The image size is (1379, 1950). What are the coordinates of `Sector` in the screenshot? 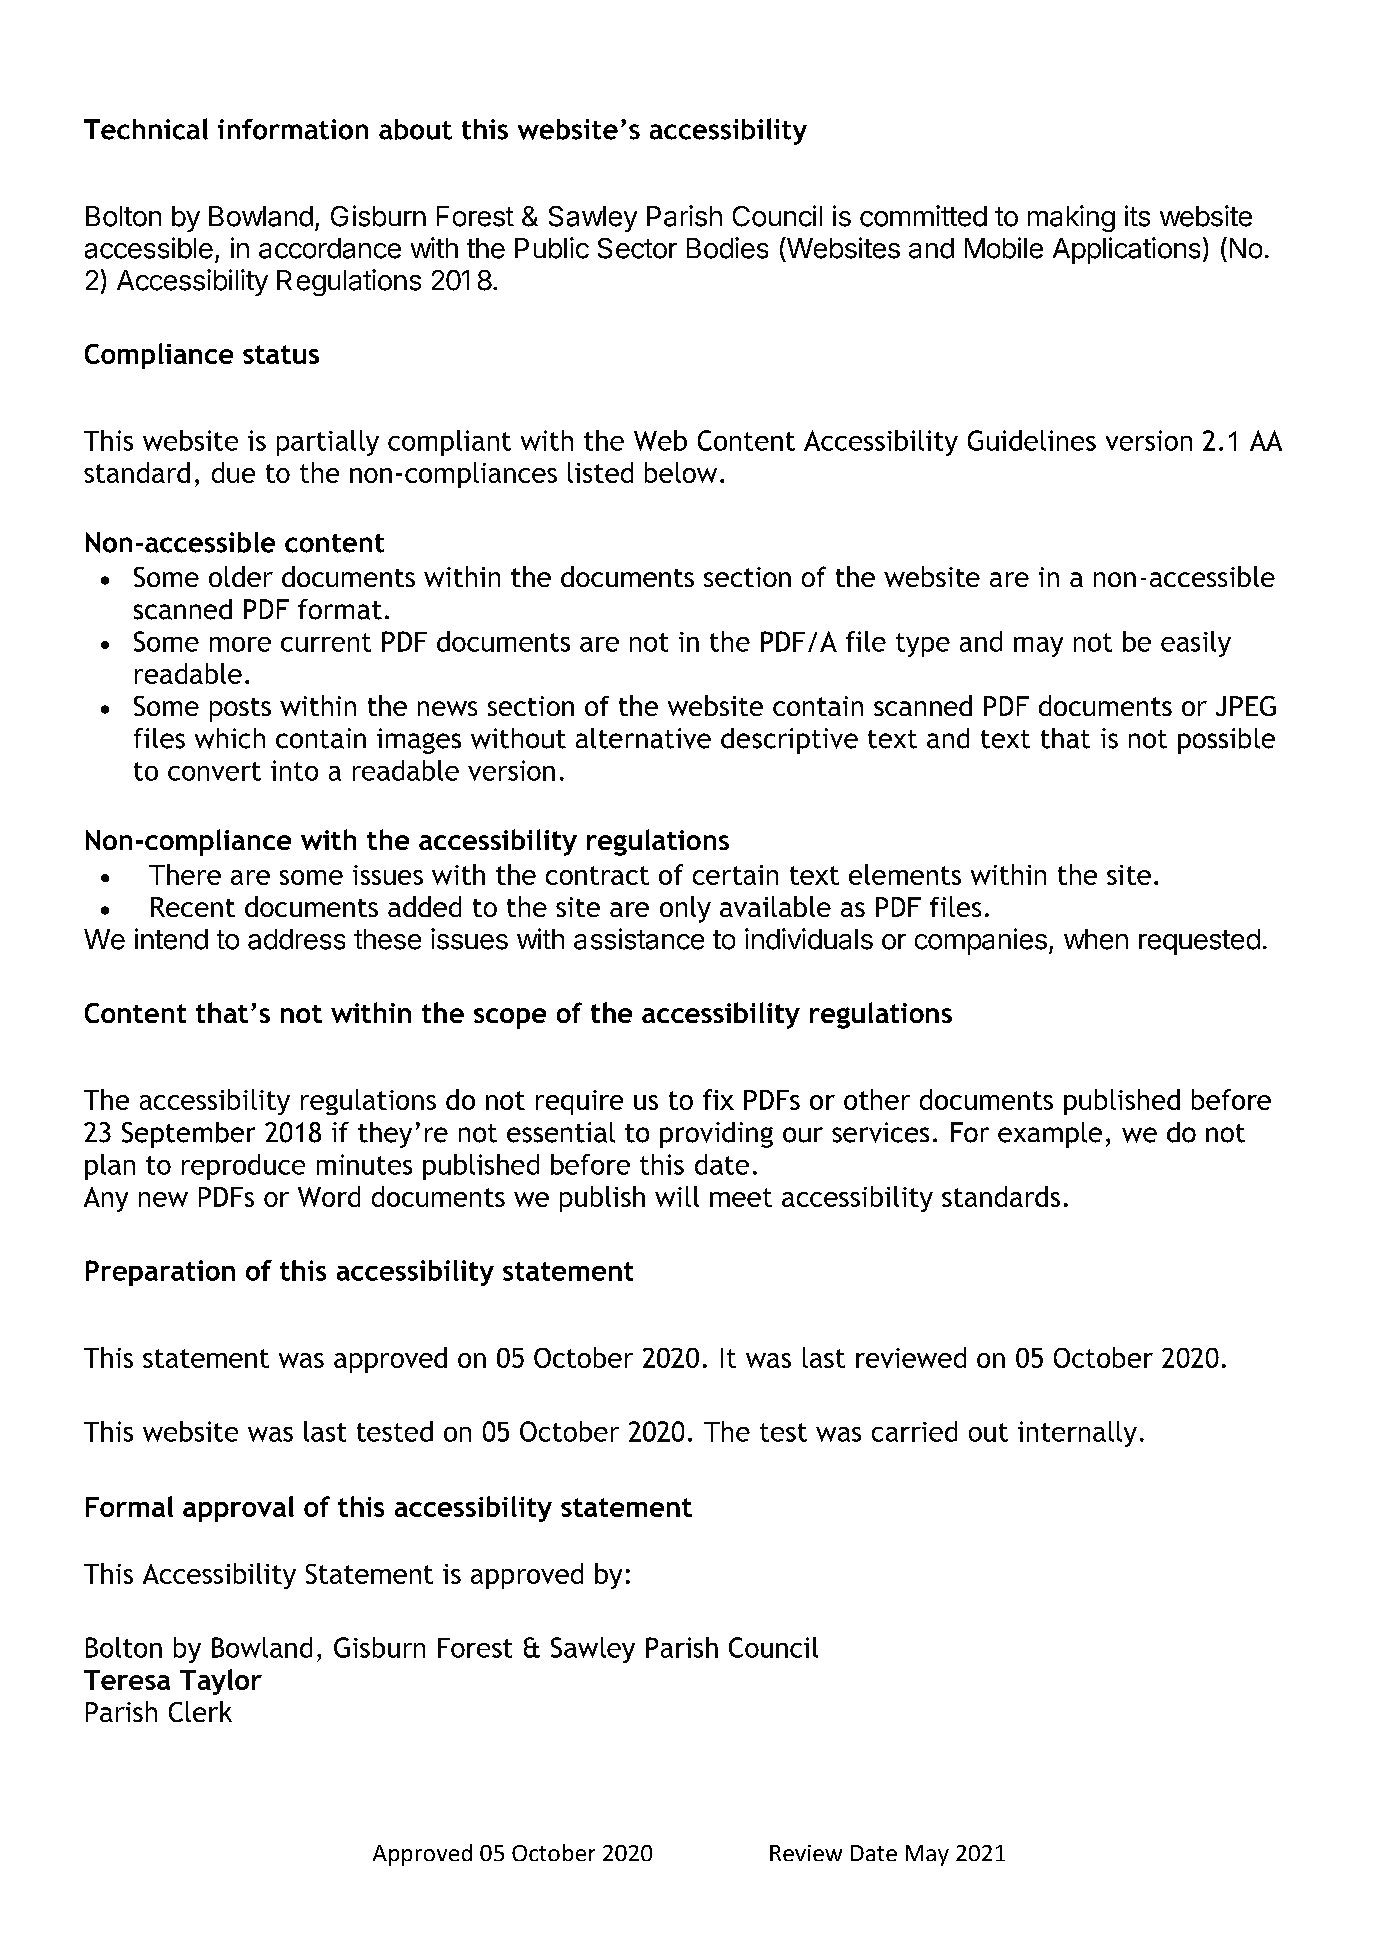 It's located at (637, 248).
